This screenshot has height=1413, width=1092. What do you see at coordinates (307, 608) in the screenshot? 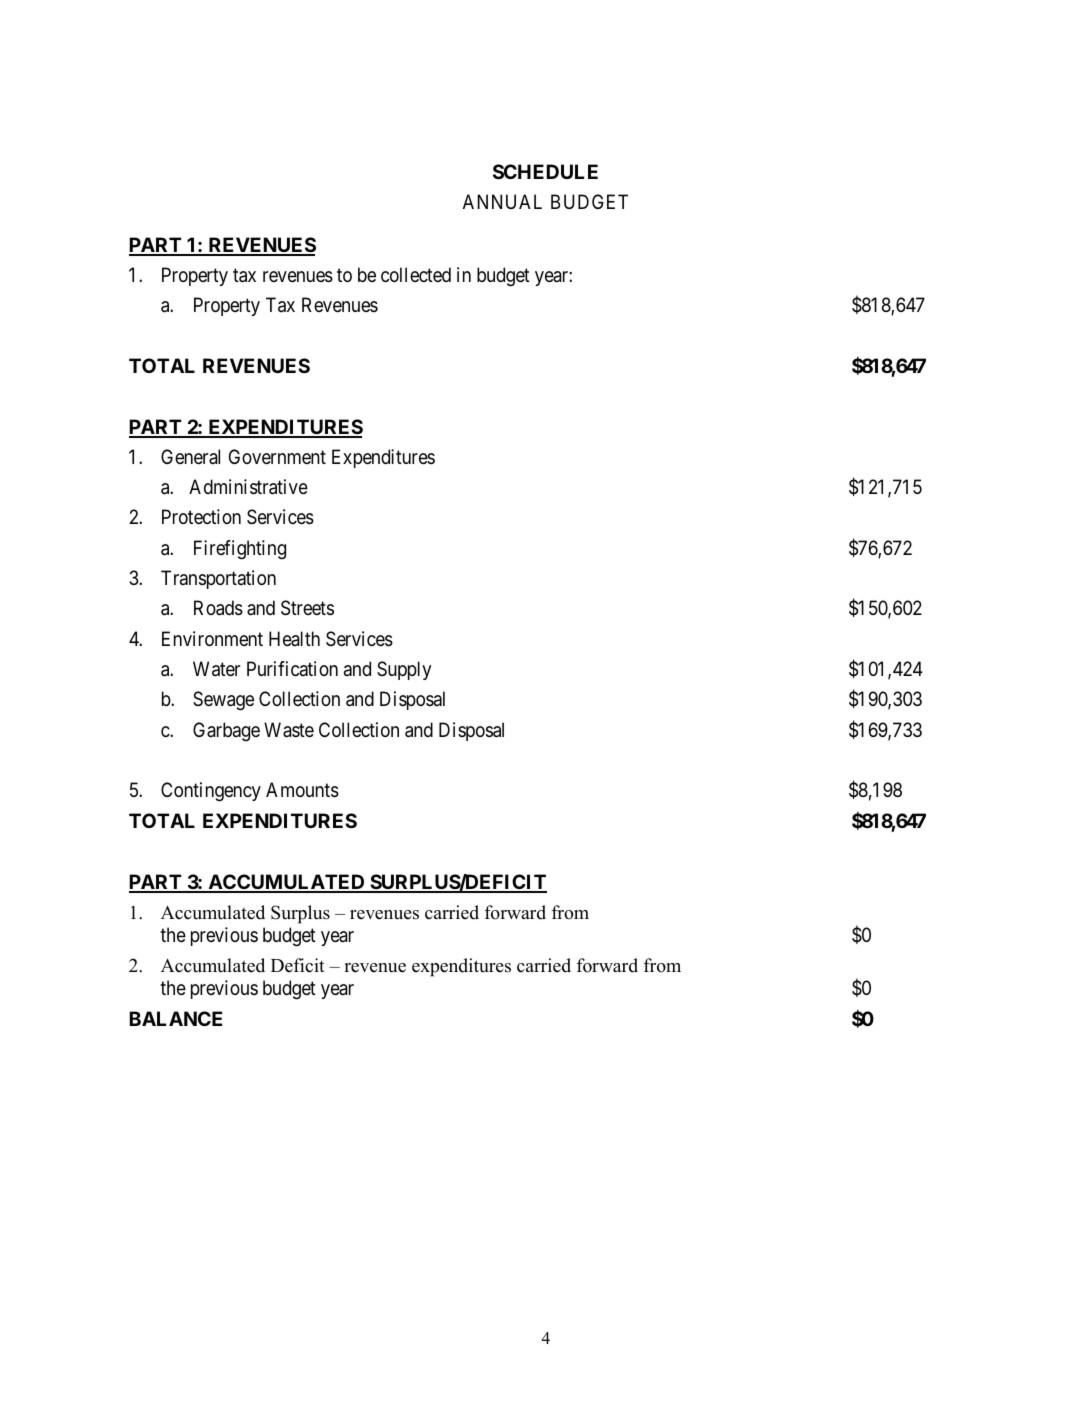
I see `Streets` at bounding box center [307, 608].
